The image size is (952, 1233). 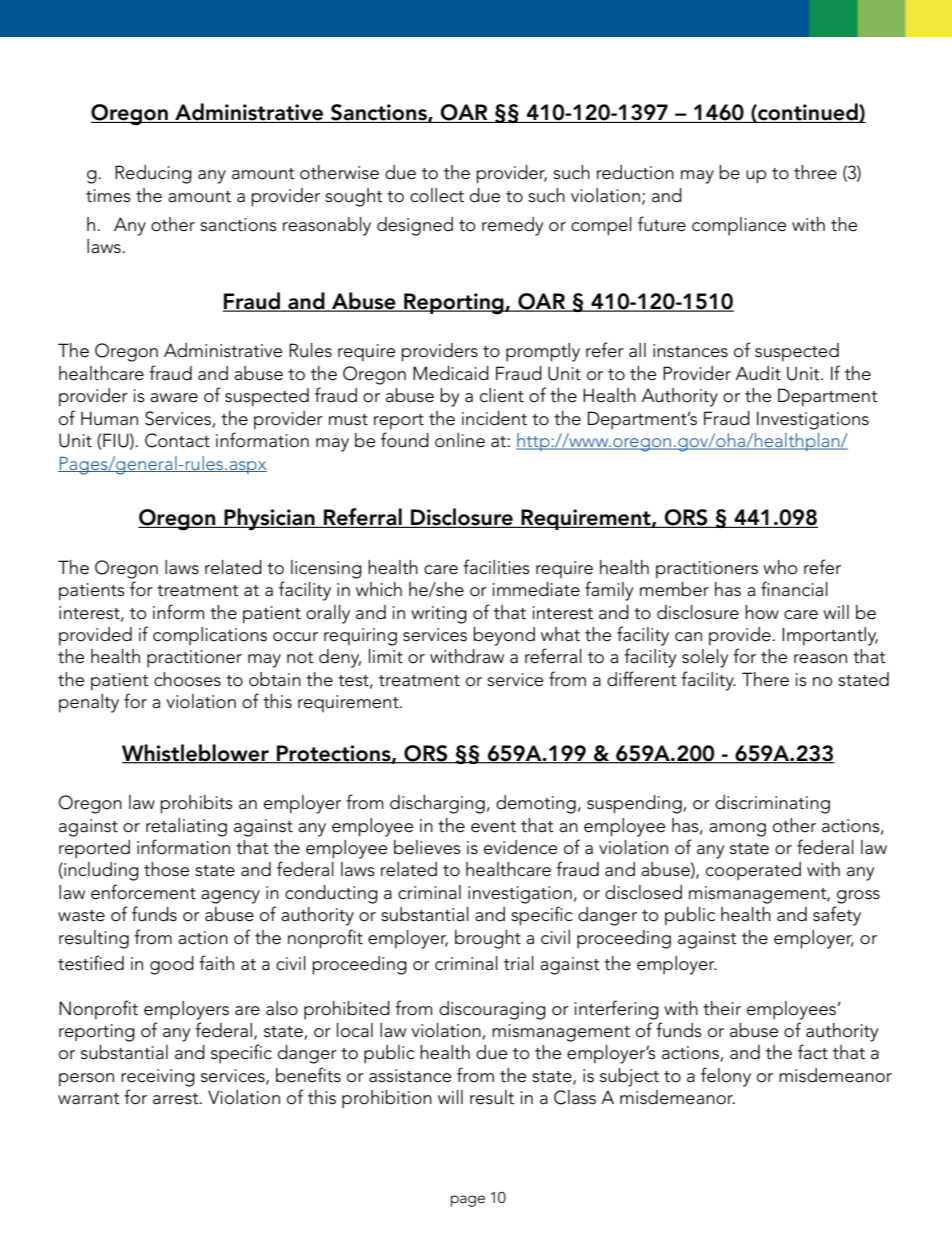 I want to click on chooses, so click(x=187, y=679).
